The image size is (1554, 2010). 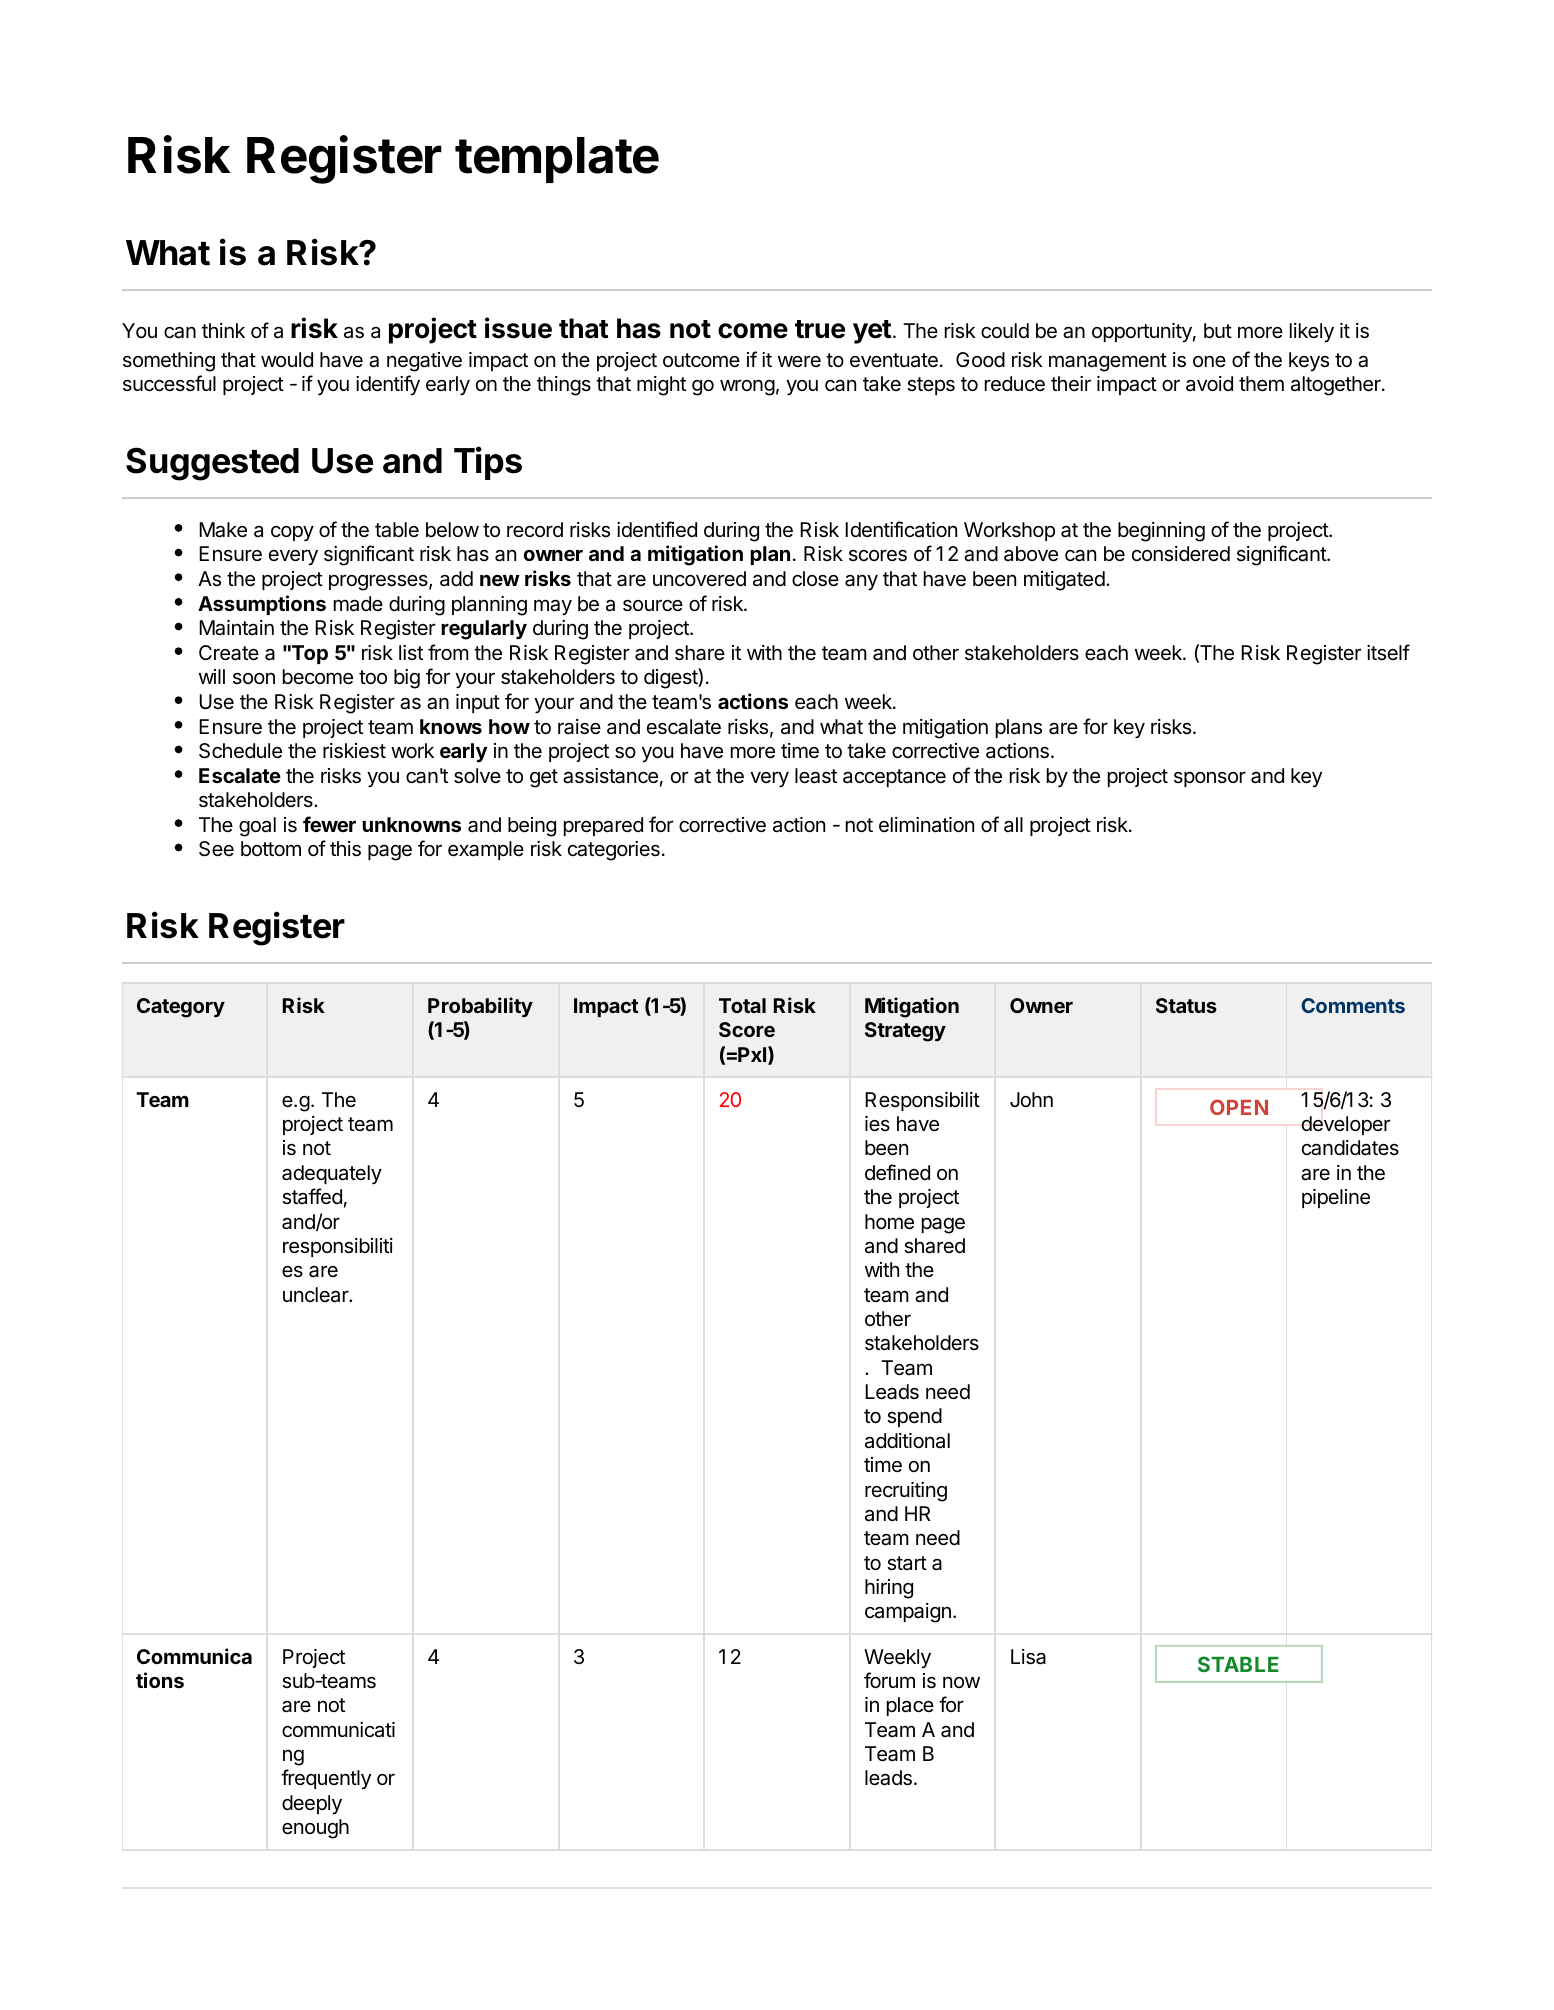 I want to click on spend, so click(x=914, y=1417).
